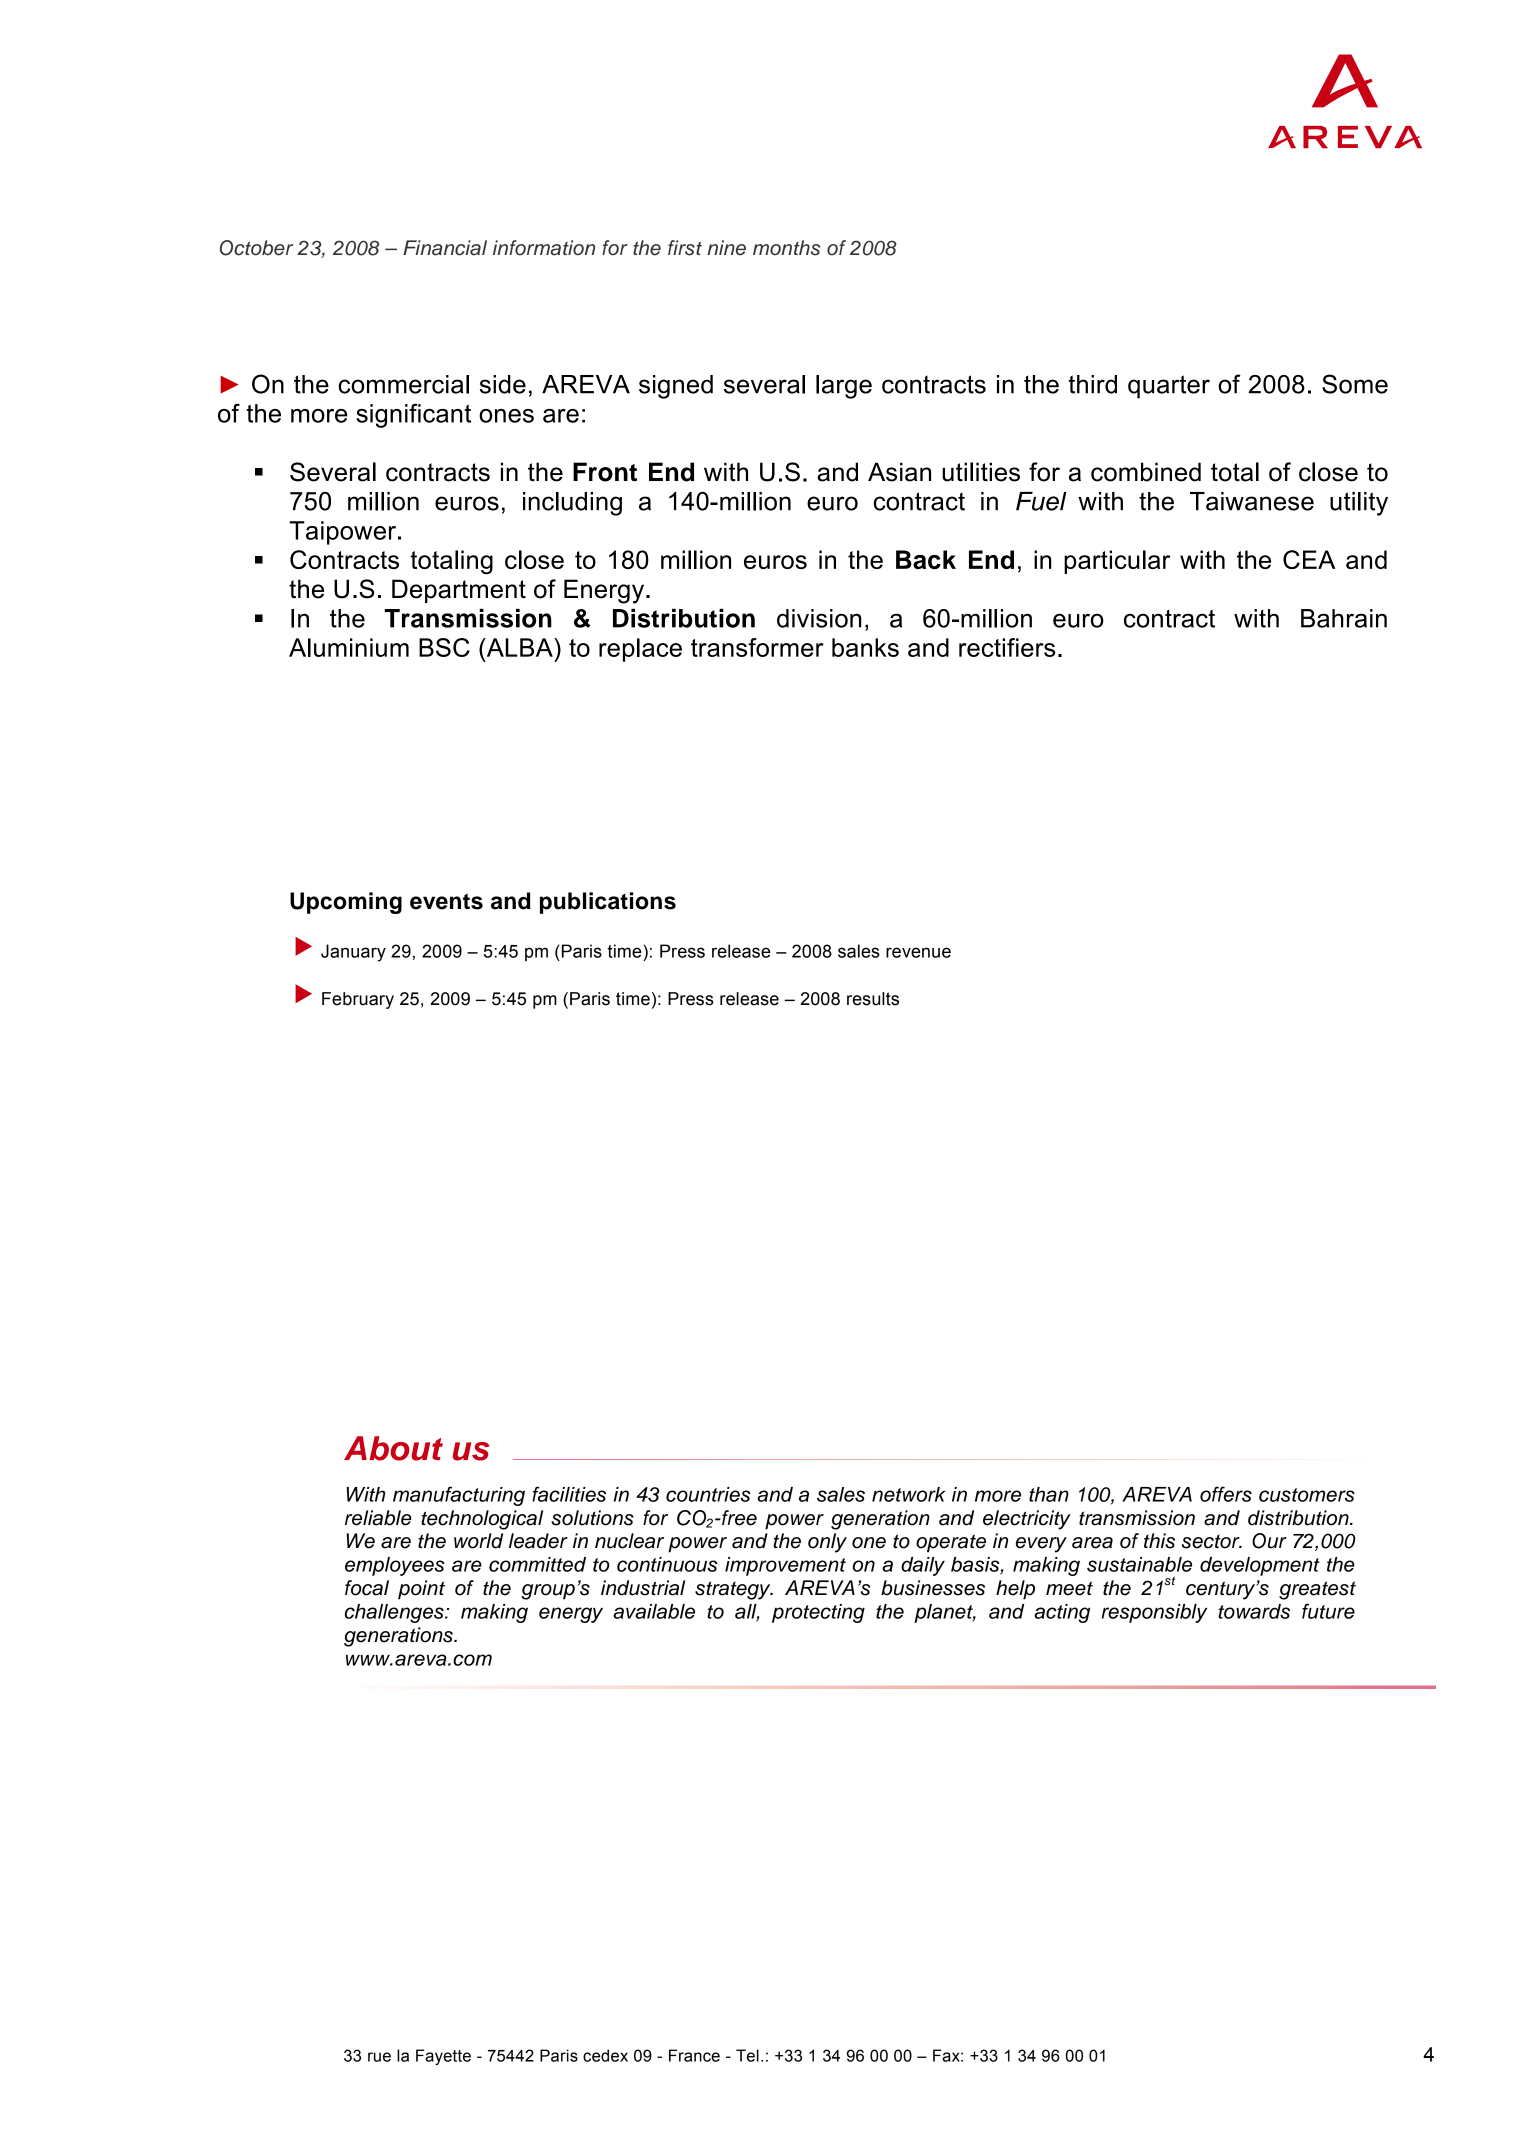 This page has width=1514, height=2143. What do you see at coordinates (1169, 387) in the page?
I see `quarter` at bounding box center [1169, 387].
